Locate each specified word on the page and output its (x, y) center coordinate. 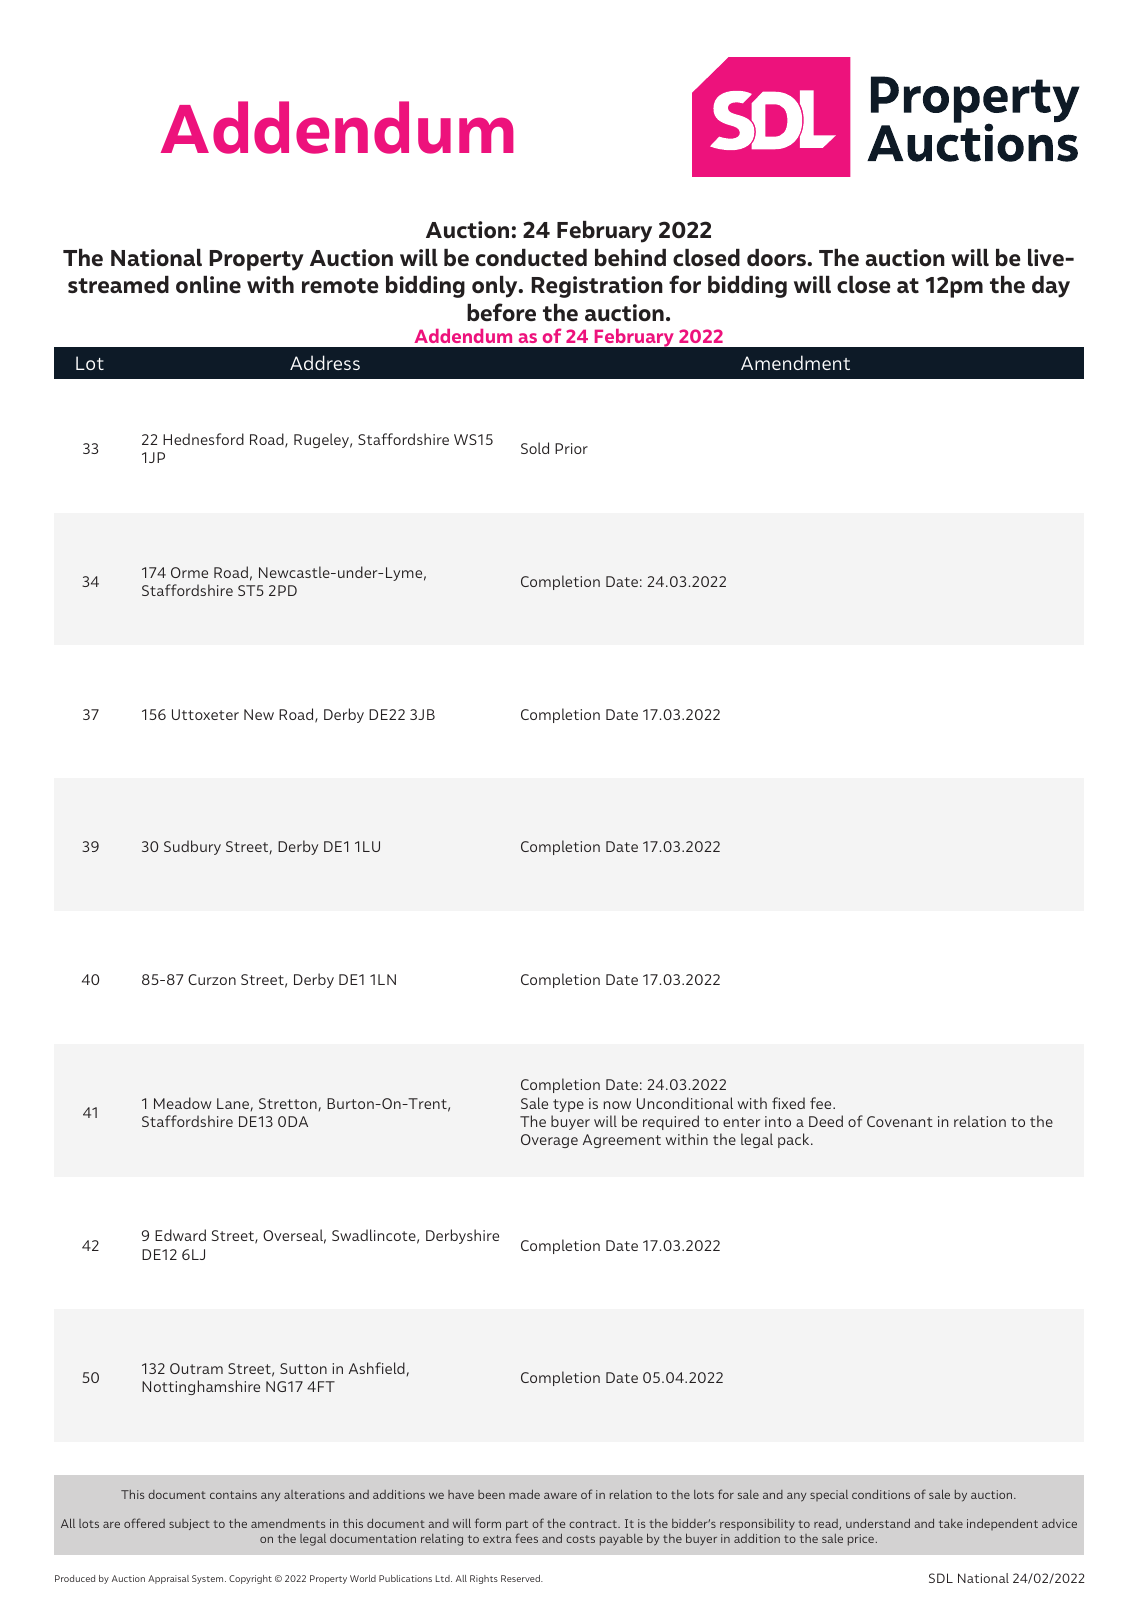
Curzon (212, 979)
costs (580, 1539)
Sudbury (192, 847)
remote (340, 286)
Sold (535, 448)
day (1051, 287)
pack (795, 1140)
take (951, 1523)
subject (189, 1524)
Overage (549, 1141)
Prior (571, 448)
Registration (597, 287)
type (568, 1105)
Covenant (900, 1121)
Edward (180, 1235)
